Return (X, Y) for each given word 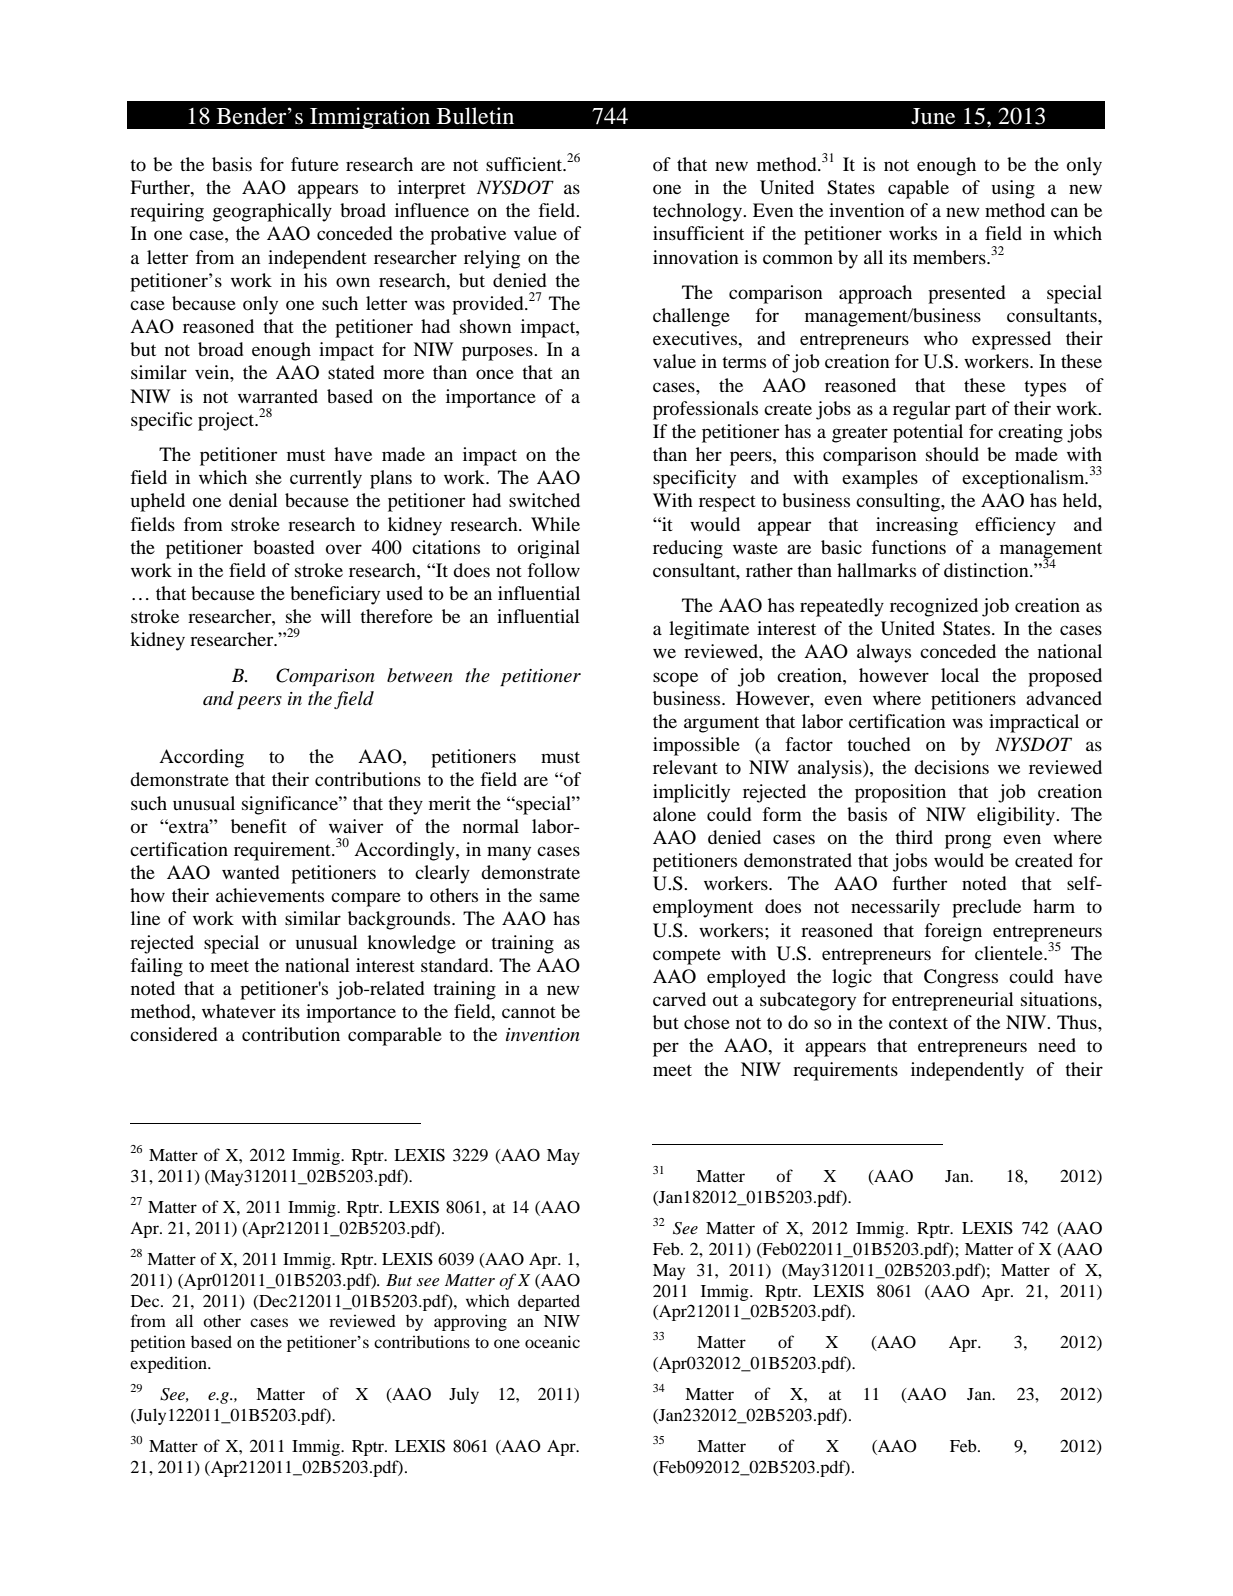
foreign (953, 932)
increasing (917, 526)
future (315, 164)
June (933, 116)
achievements (270, 895)
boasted (283, 547)
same (560, 897)
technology (698, 212)
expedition (169, 1364)
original (549, 549)
